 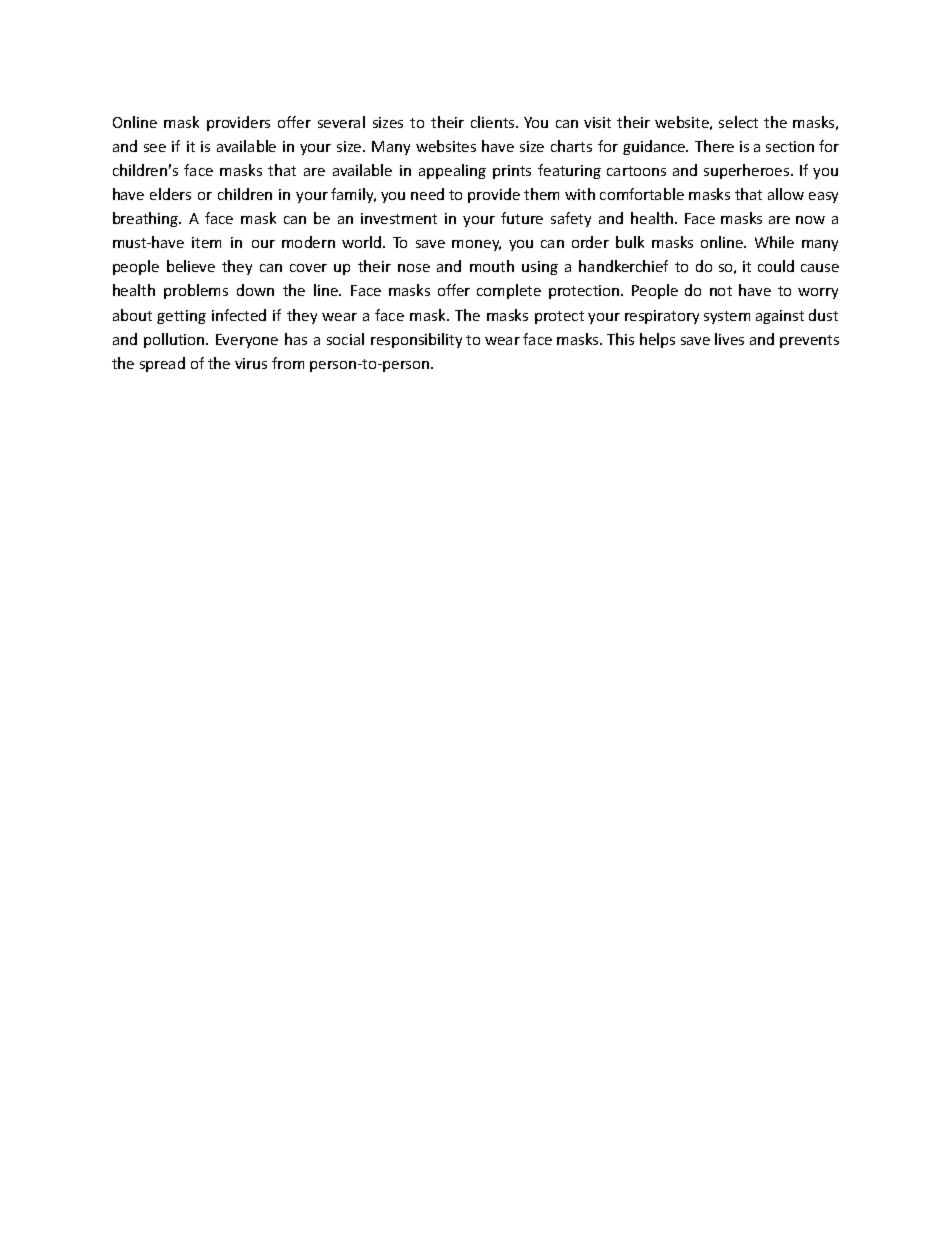 I want to click on see, so click(x=155, y=148).
